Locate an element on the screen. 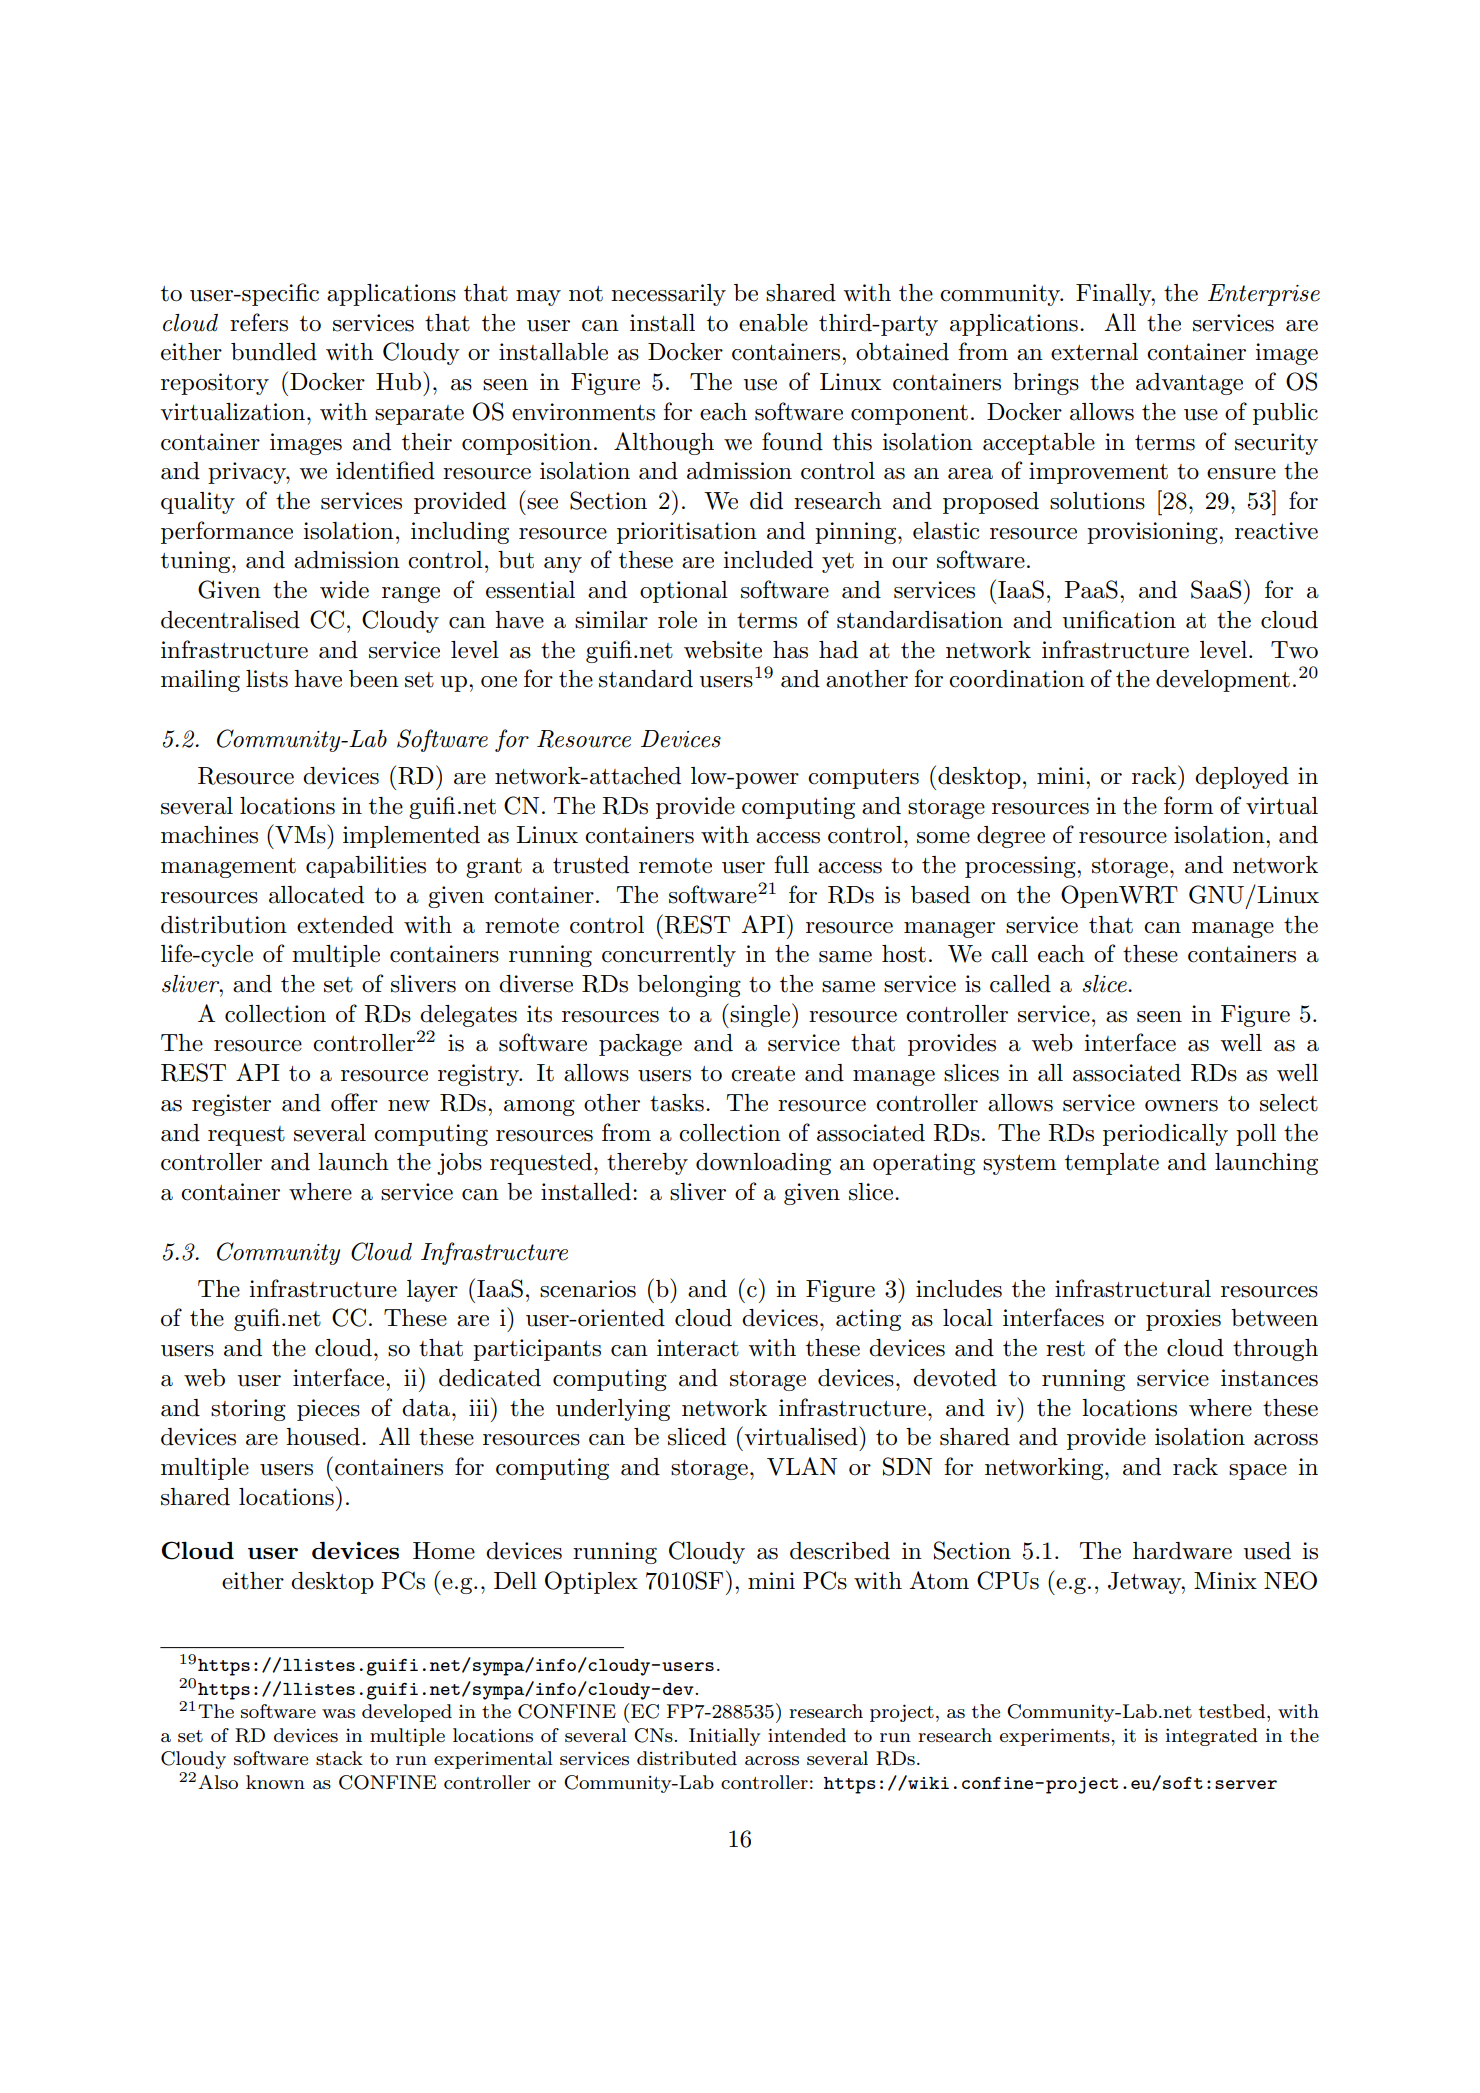 Image resolution: width=1480 pixels, height=2093 pixels. external is located at coordinates (1094, 352).
